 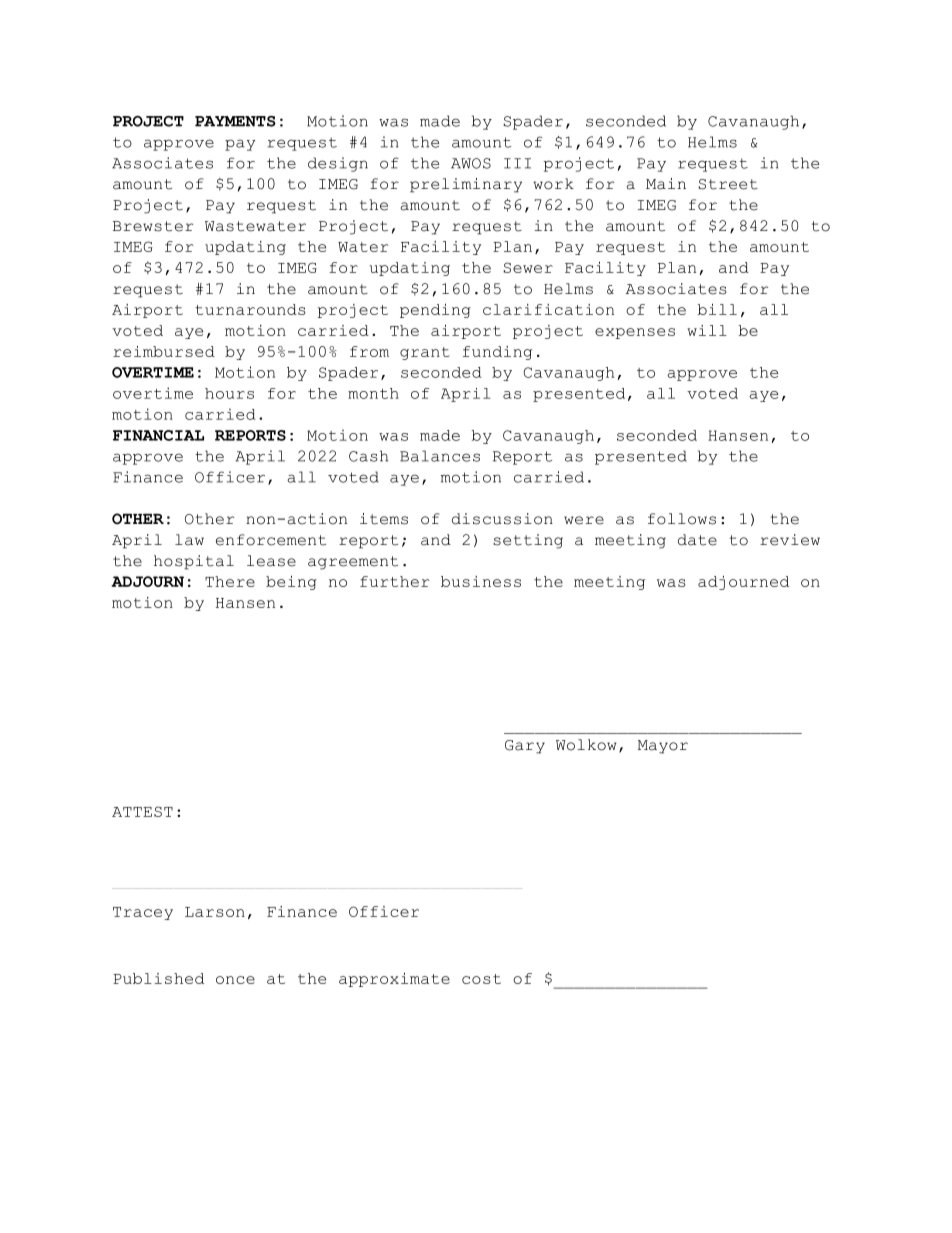 What do you see at coordinates (235, 121) in the page?
I see `PAYMENTS` at bounding box center [235, 121].
